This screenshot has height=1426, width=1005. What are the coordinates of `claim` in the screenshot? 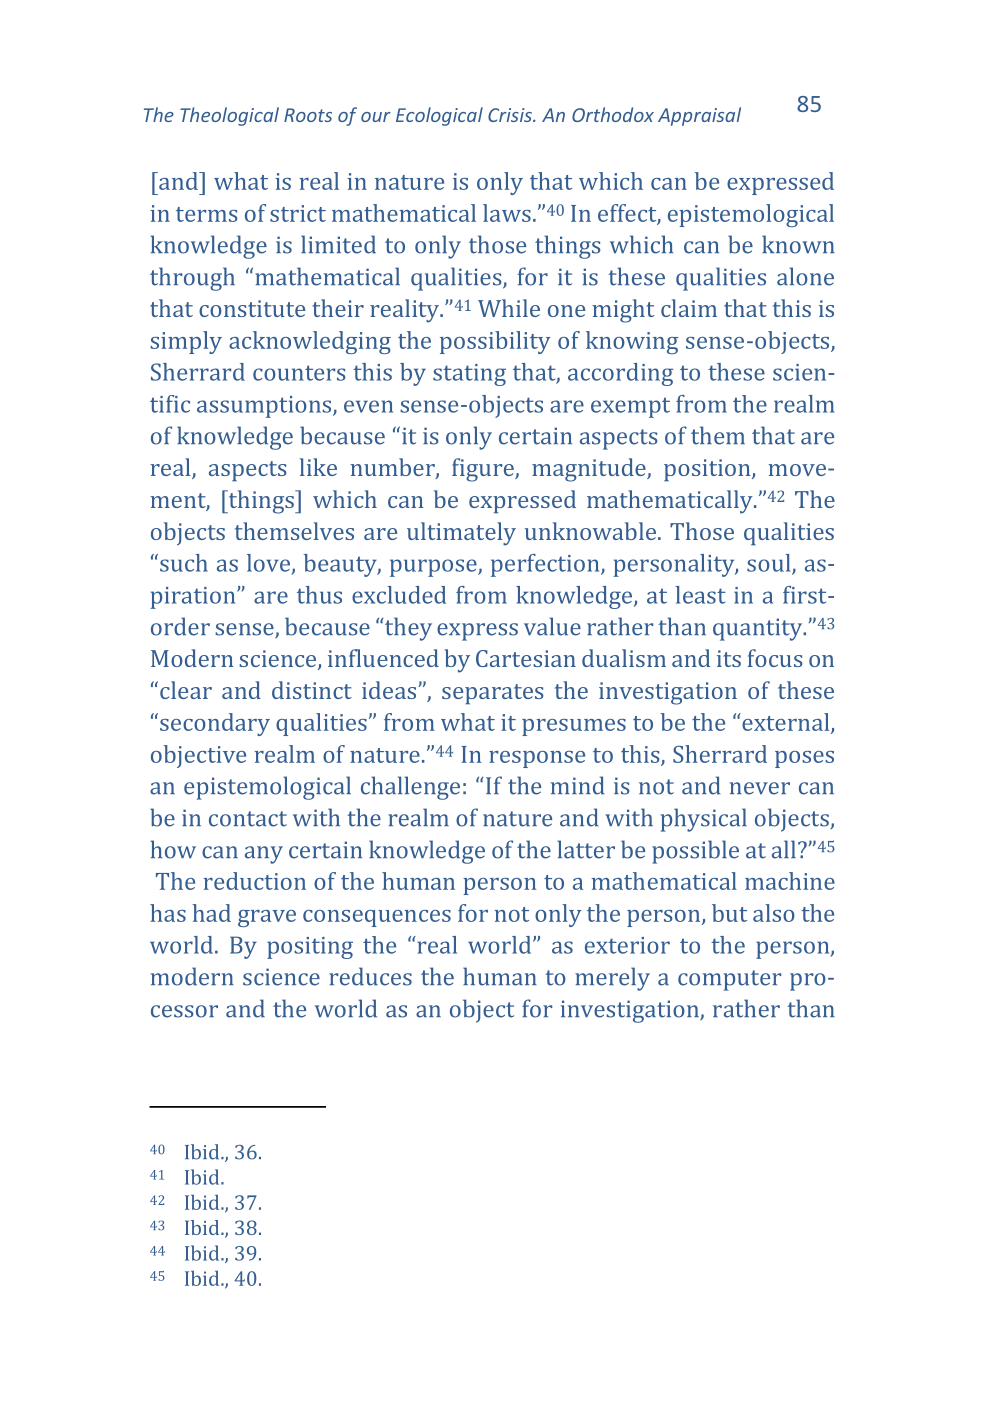 It's located at (689, 308).
